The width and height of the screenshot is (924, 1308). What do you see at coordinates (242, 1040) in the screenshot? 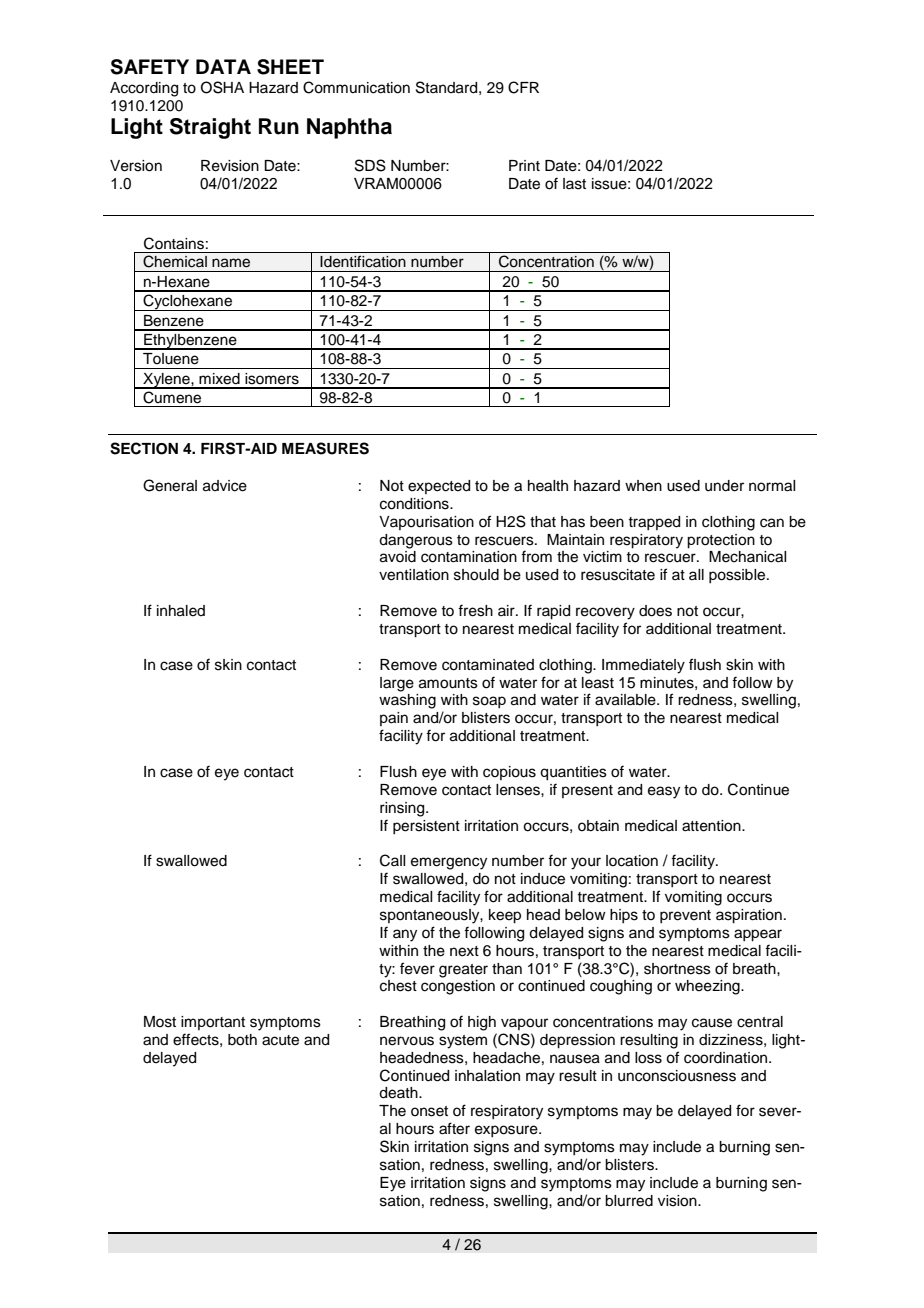
I see `both` at bounding box center [242, 1040].
